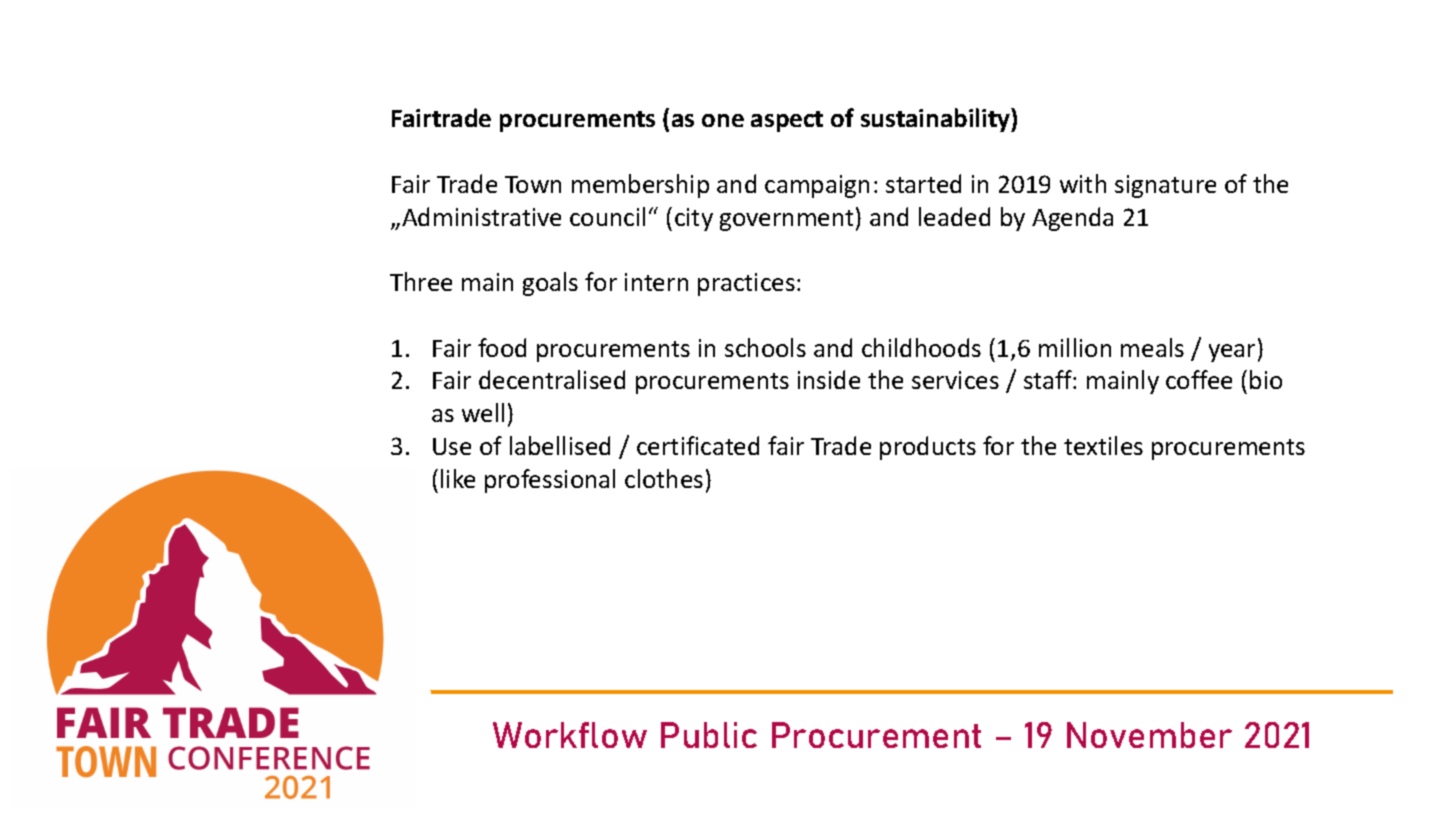 The width and height of the screenshot is (1456, 819). I want to click on textiles, so click(1103, 445).
